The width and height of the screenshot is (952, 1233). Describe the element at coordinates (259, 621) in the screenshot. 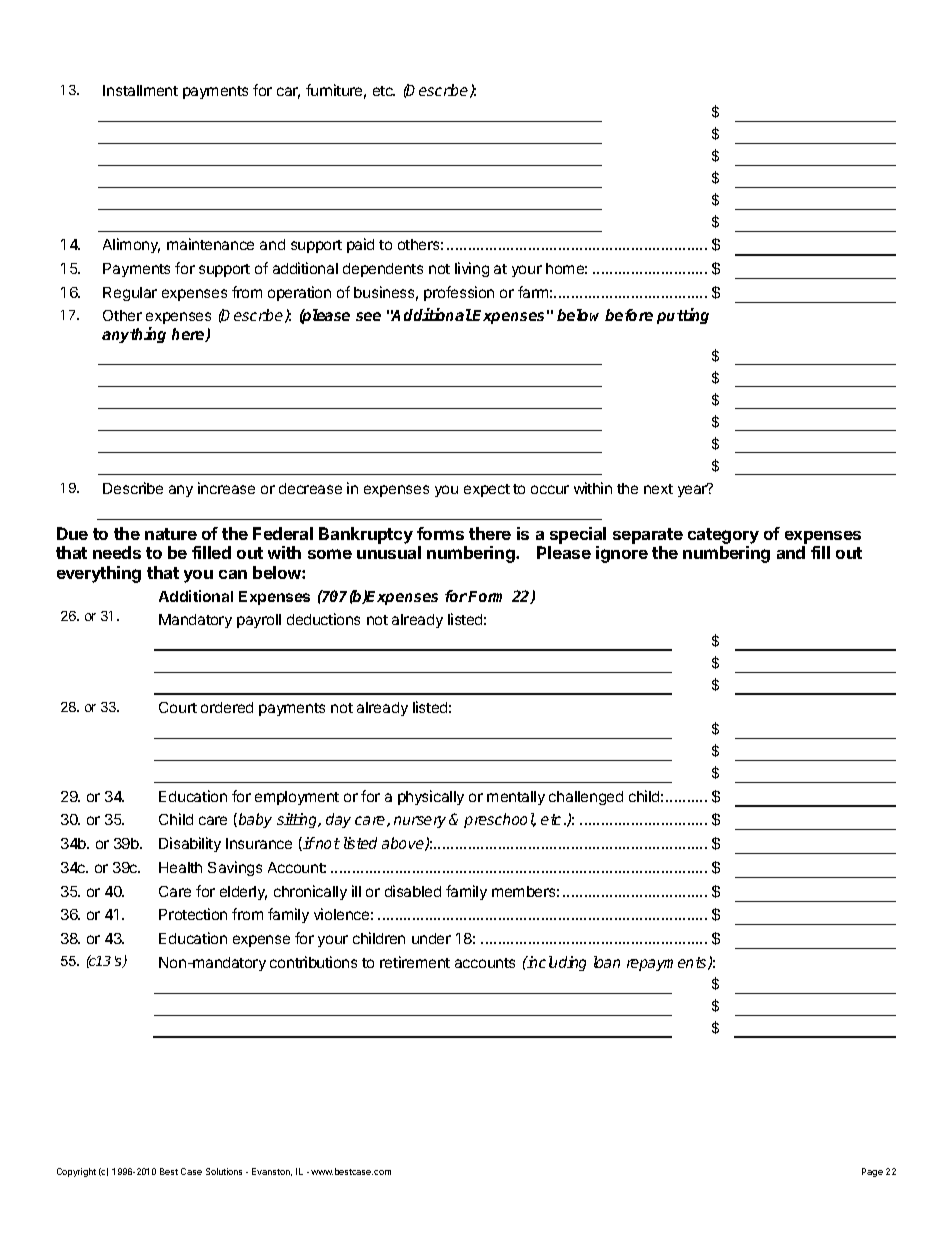

I see `payroll` at that location.
